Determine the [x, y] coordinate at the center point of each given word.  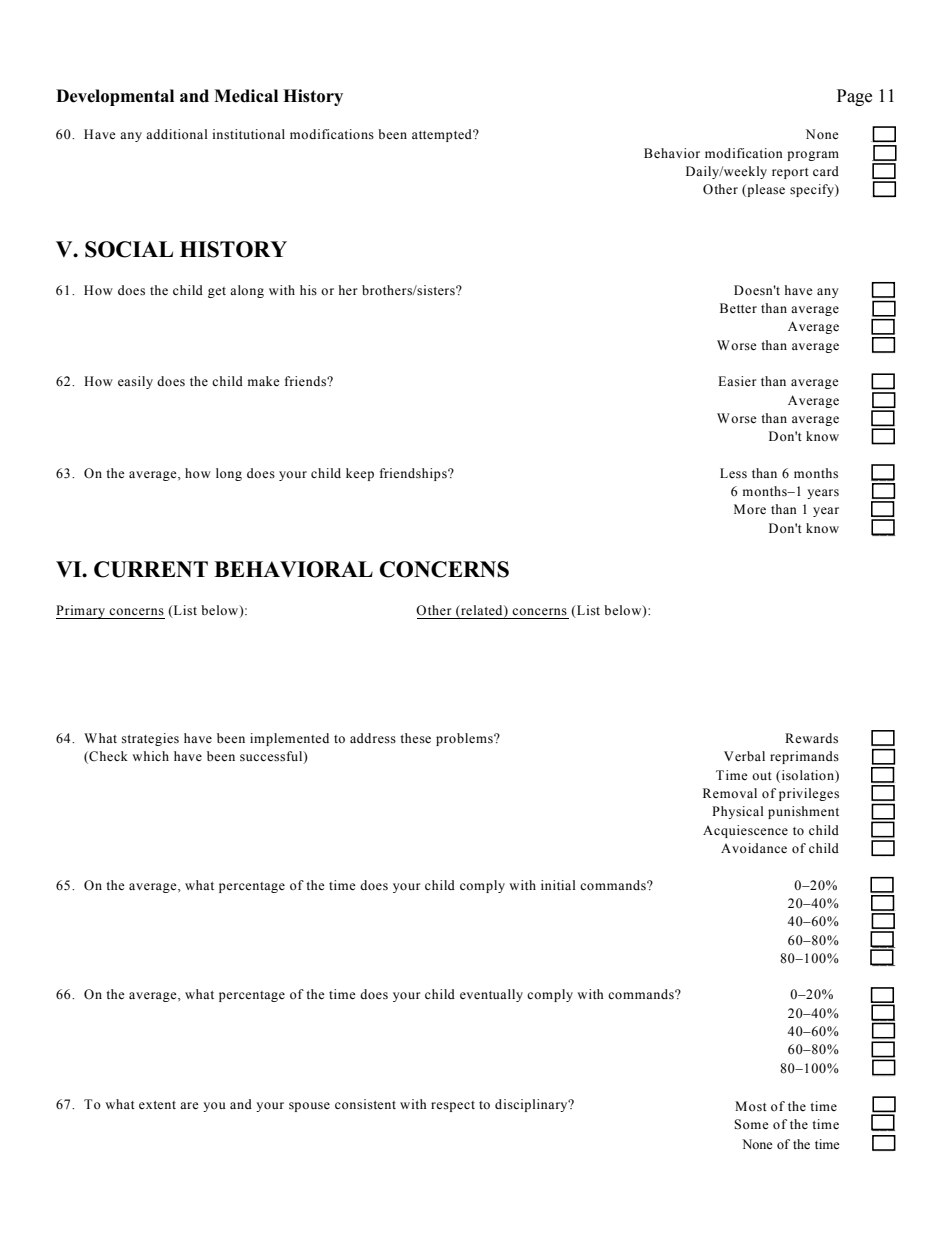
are [189, 1105]
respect [453, 1106]
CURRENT [151, 569]
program [813, 156]
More [750, 509]
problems [465, 739]
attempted [443, 135]
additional [177, 134]
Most [751, 1106]
